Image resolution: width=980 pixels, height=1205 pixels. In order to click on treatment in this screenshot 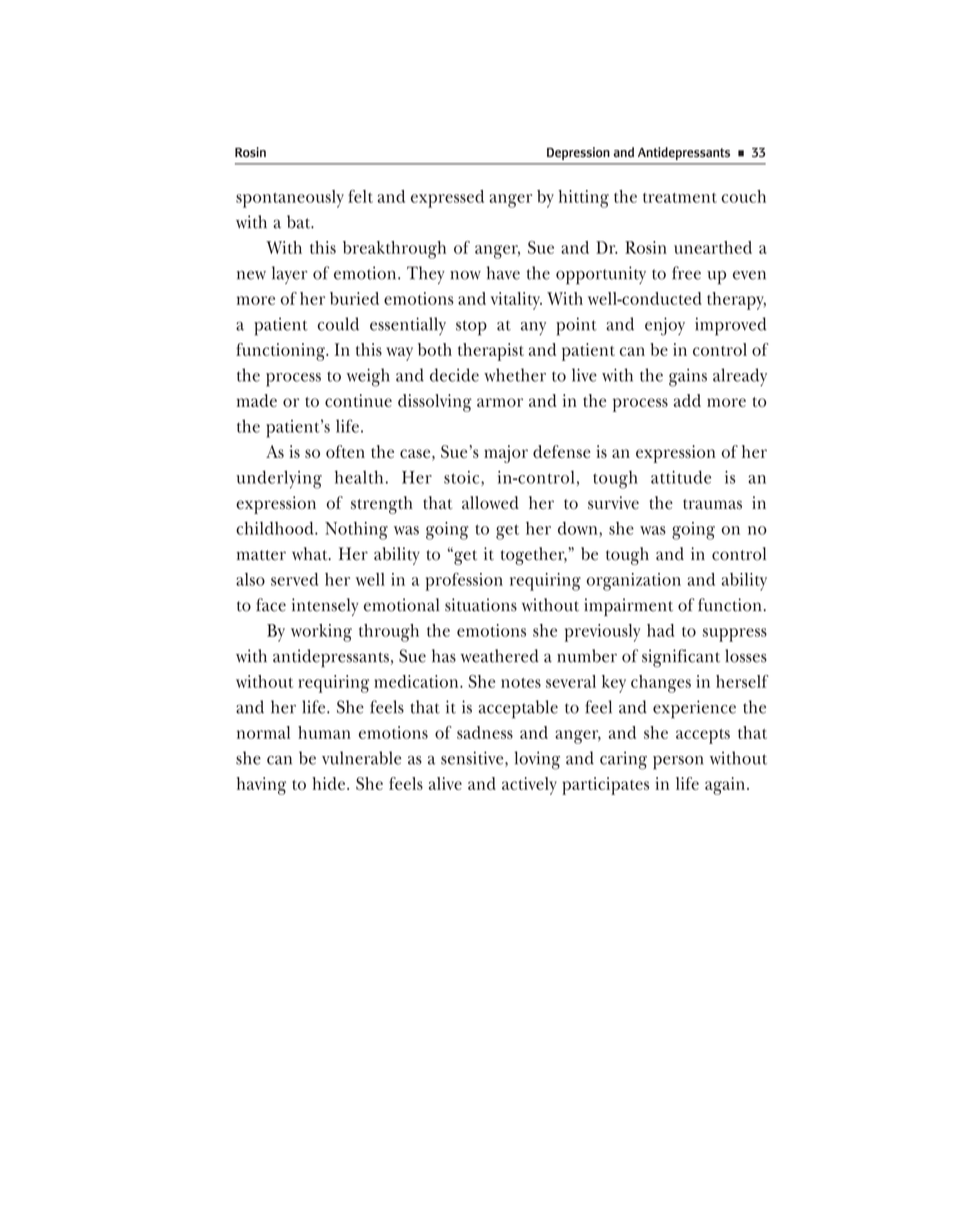, I will do `click(680, 198)`.
